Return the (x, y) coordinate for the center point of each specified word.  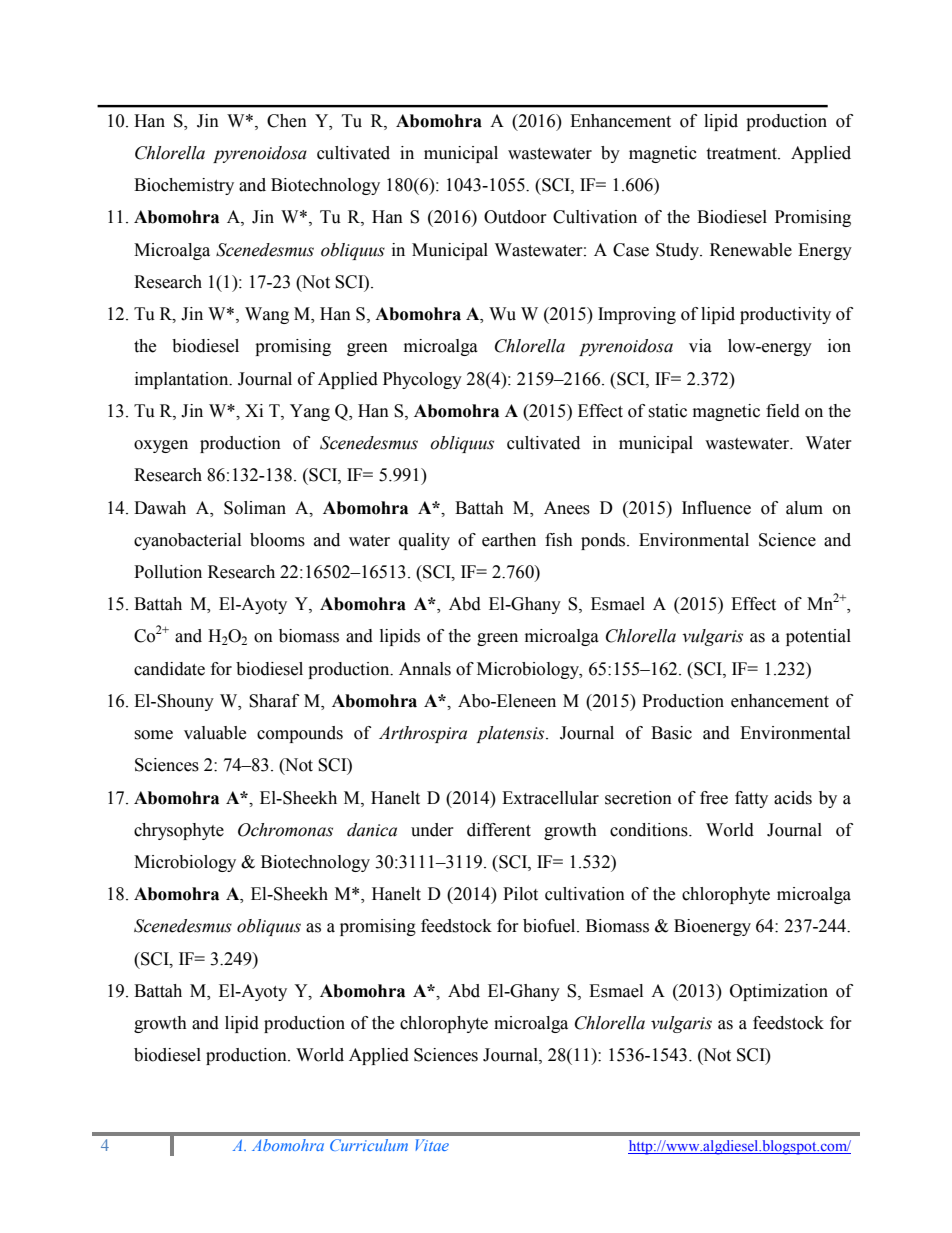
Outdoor (515, 217)
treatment (742, 154)
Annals (425, 669)
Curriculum (369, 1145)
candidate (169, 669)
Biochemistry (184, 186)
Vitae (432, 1145)
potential (818, 637)
